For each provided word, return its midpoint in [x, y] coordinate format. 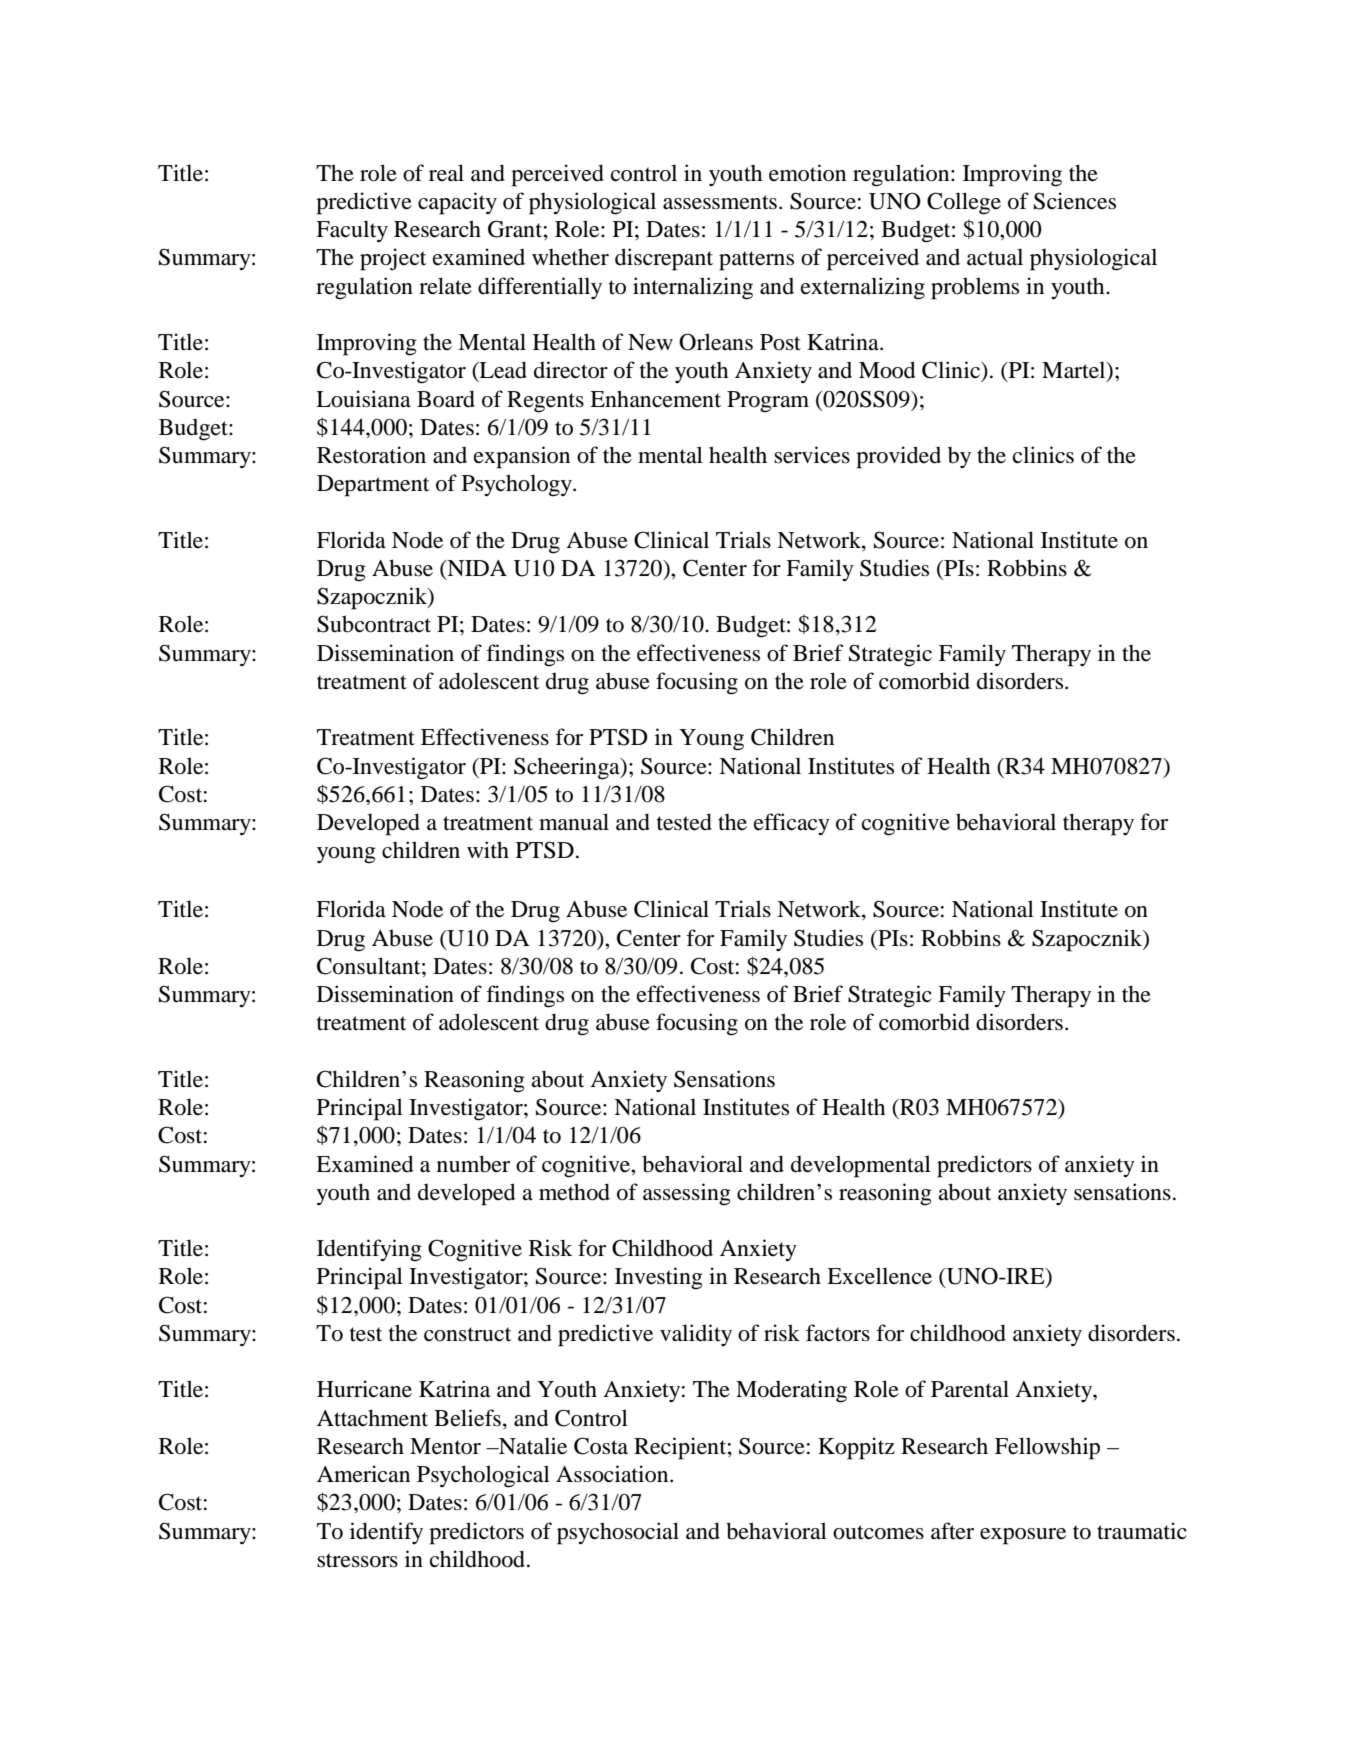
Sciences [1075, 201]
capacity [457, 203]
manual [574, 822]
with [488, 849]
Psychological [483, 1476]
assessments [720, 202]
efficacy [792, 824]
